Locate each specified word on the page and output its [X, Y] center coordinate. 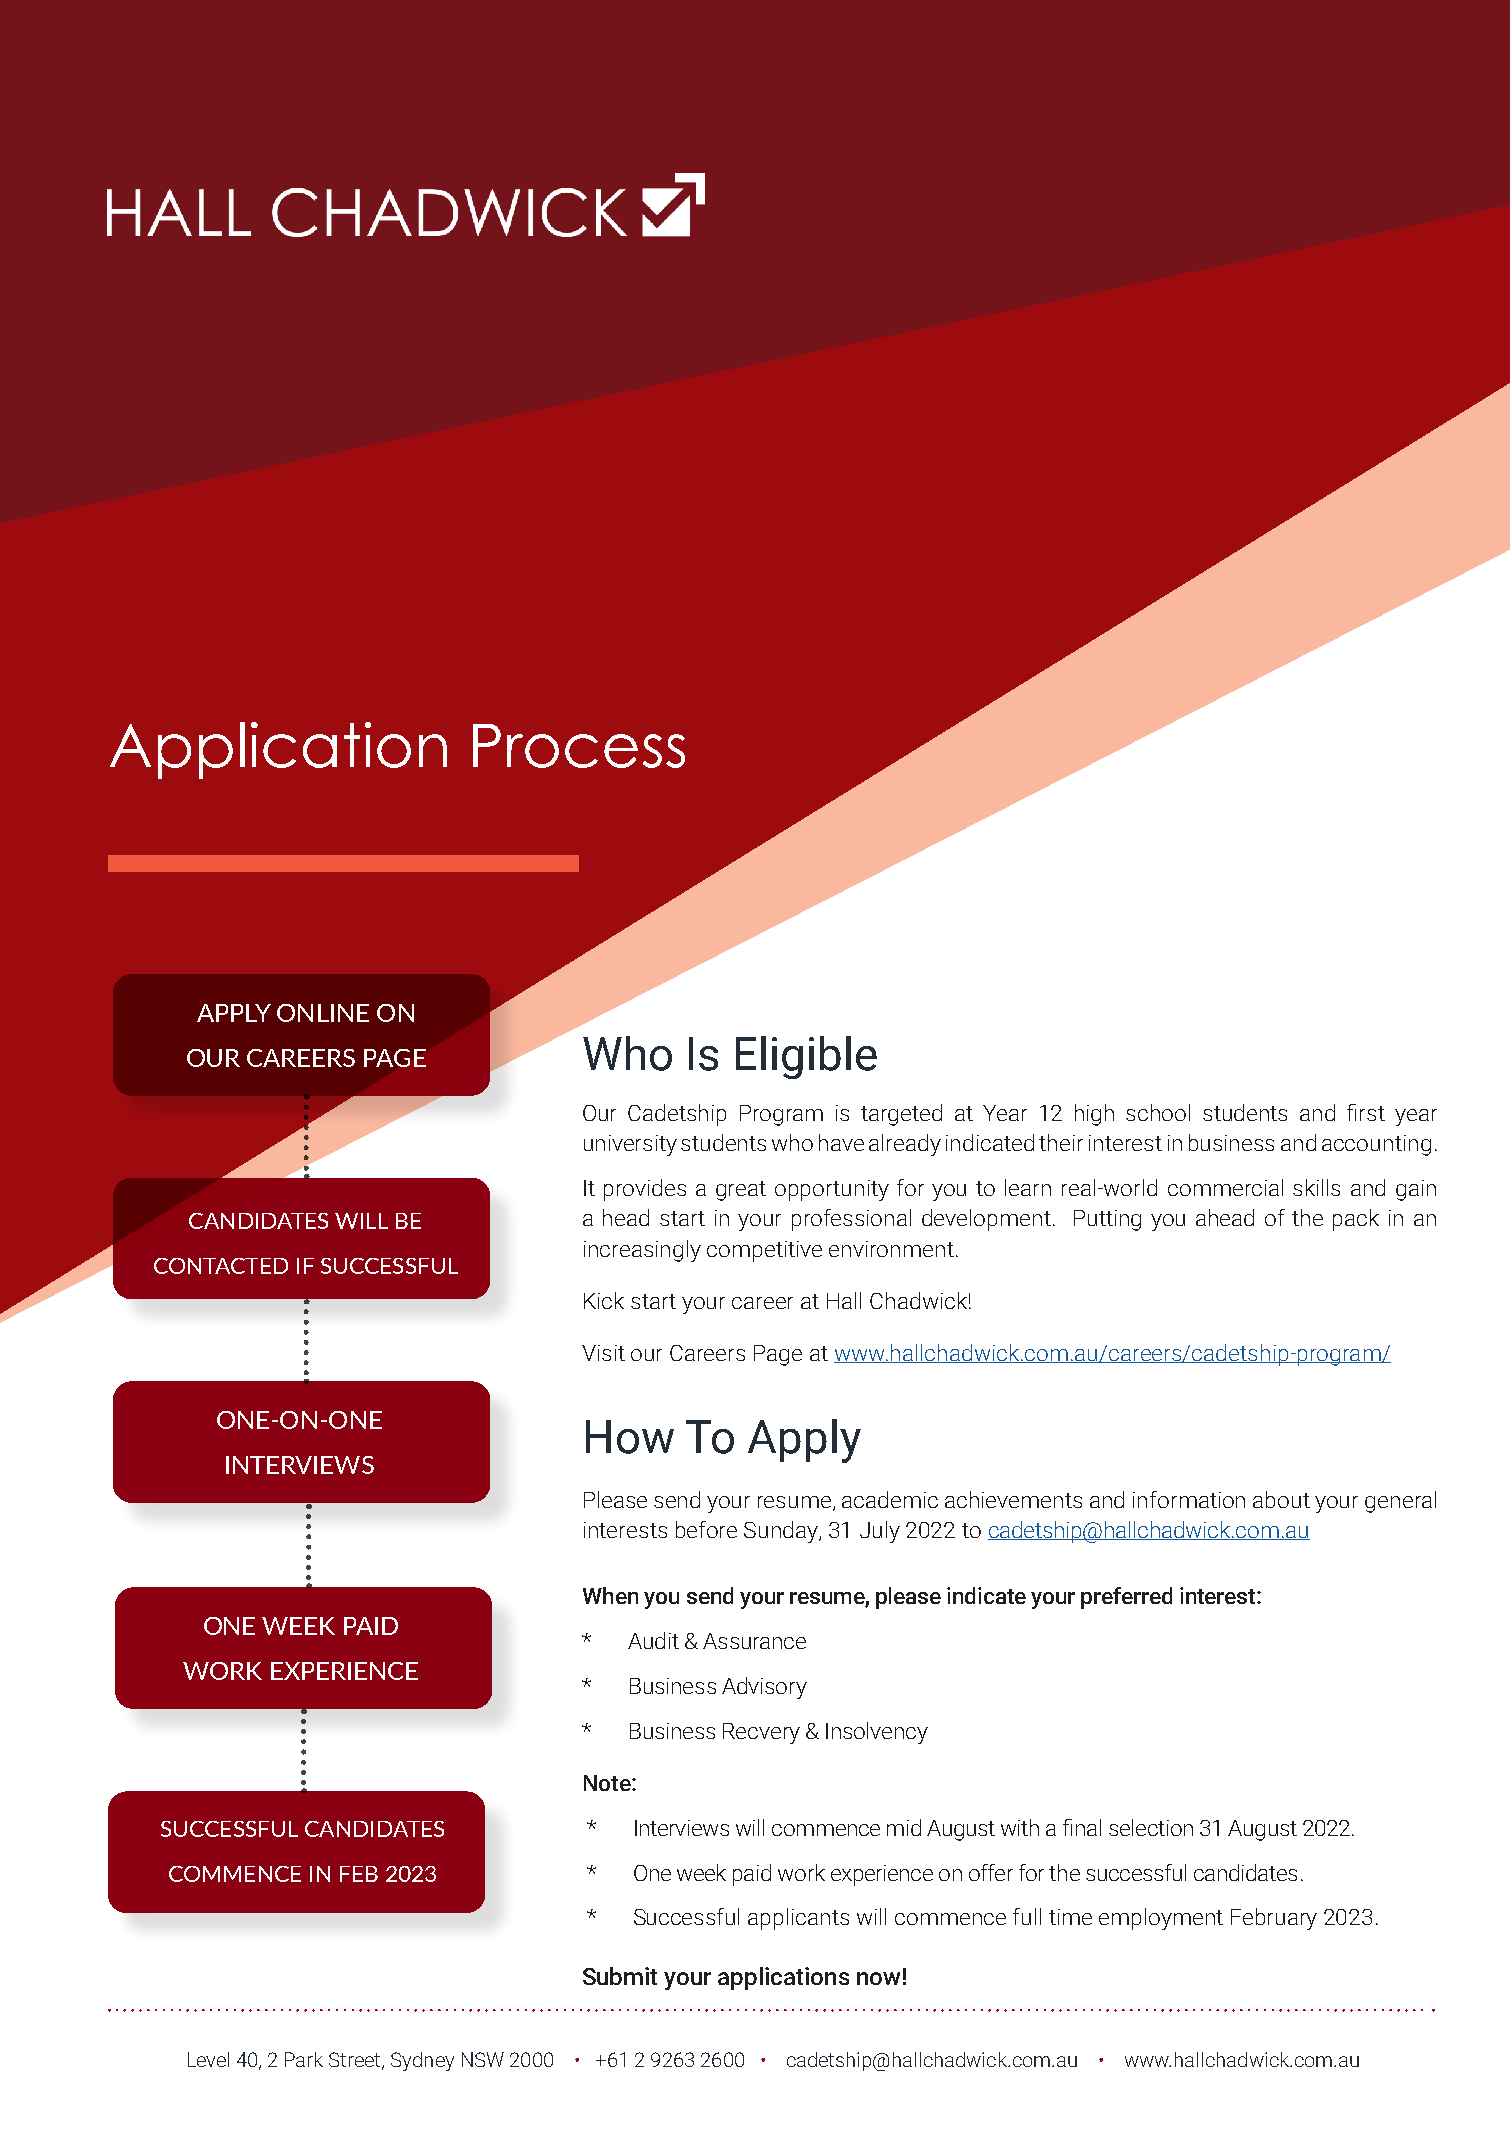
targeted [901, 1115]
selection [1151, 1827]
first [1366, 1112]
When [610, 1595]
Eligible [806, 1057]
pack [1356, 1220]
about [1281, 1499]
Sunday [782, 1532]
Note [608, 1783]
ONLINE [323, 1013]
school [1158, 1112]
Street [356, 2061]
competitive [764, 1251]
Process [579, 746]
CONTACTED [221, 1266]
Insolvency [877, 1733]
